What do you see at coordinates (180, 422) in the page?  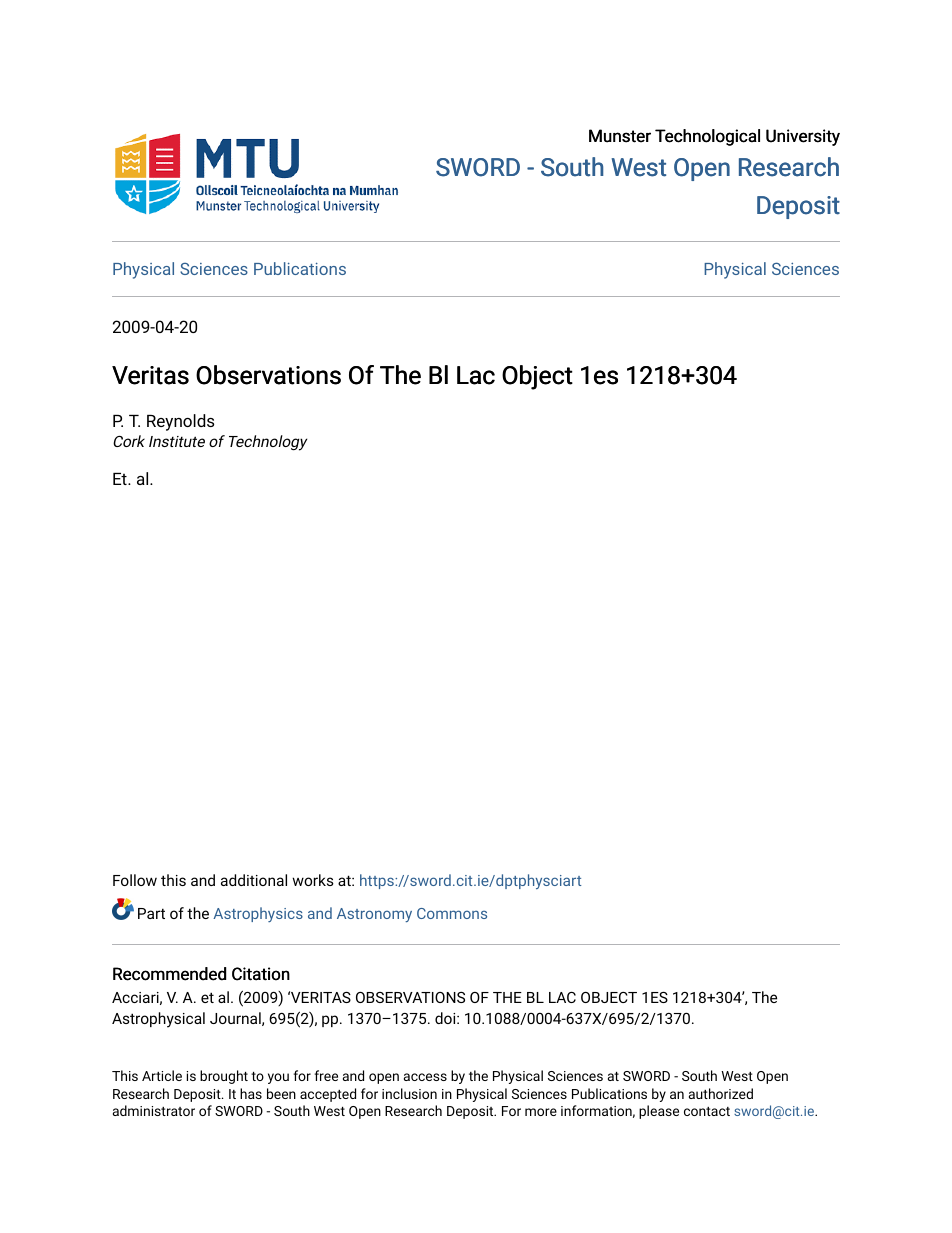 I see `Reynolds` at bounding box center [180, 422].
